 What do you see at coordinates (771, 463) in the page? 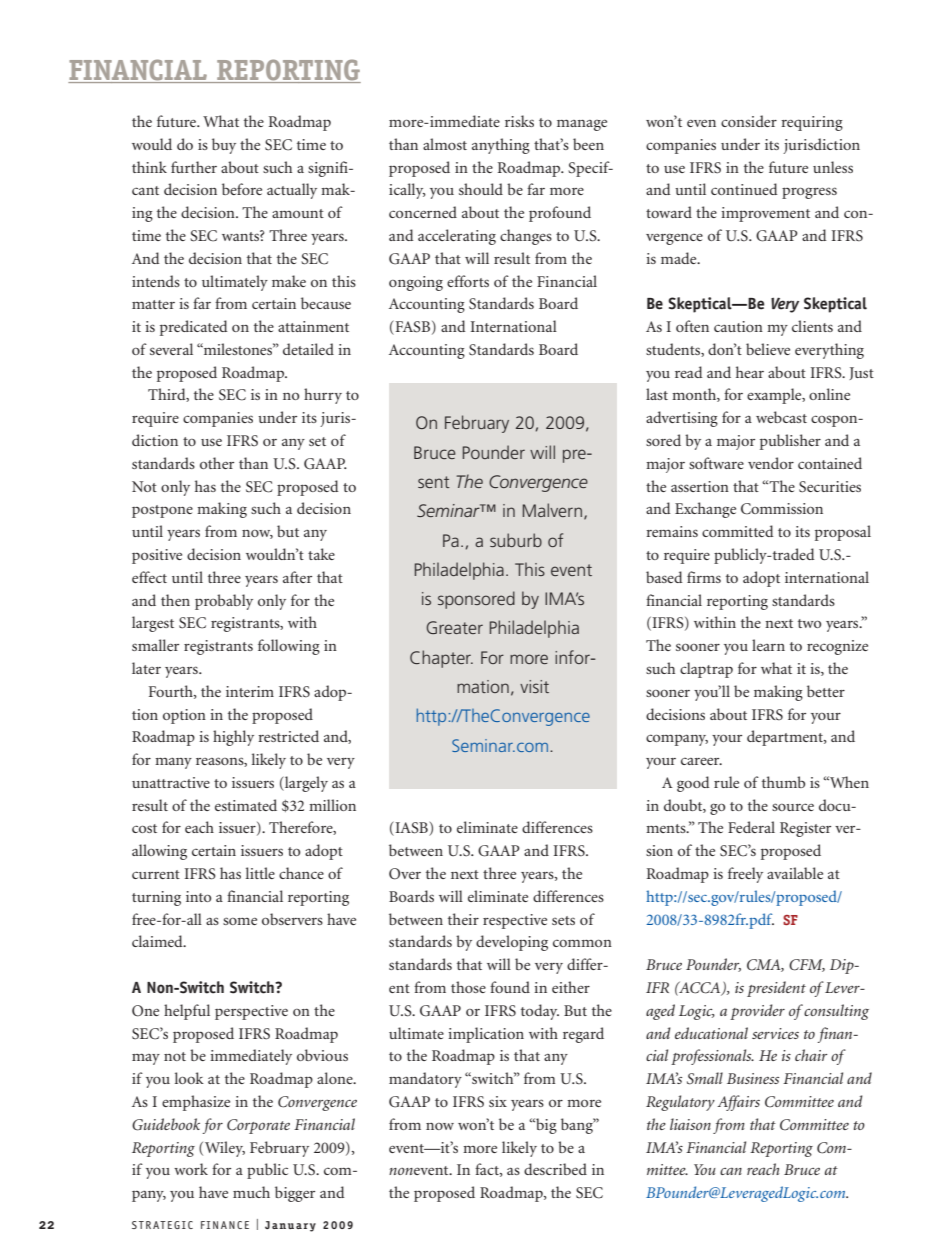
I see `vendor` at bounding box center [771, 463].
